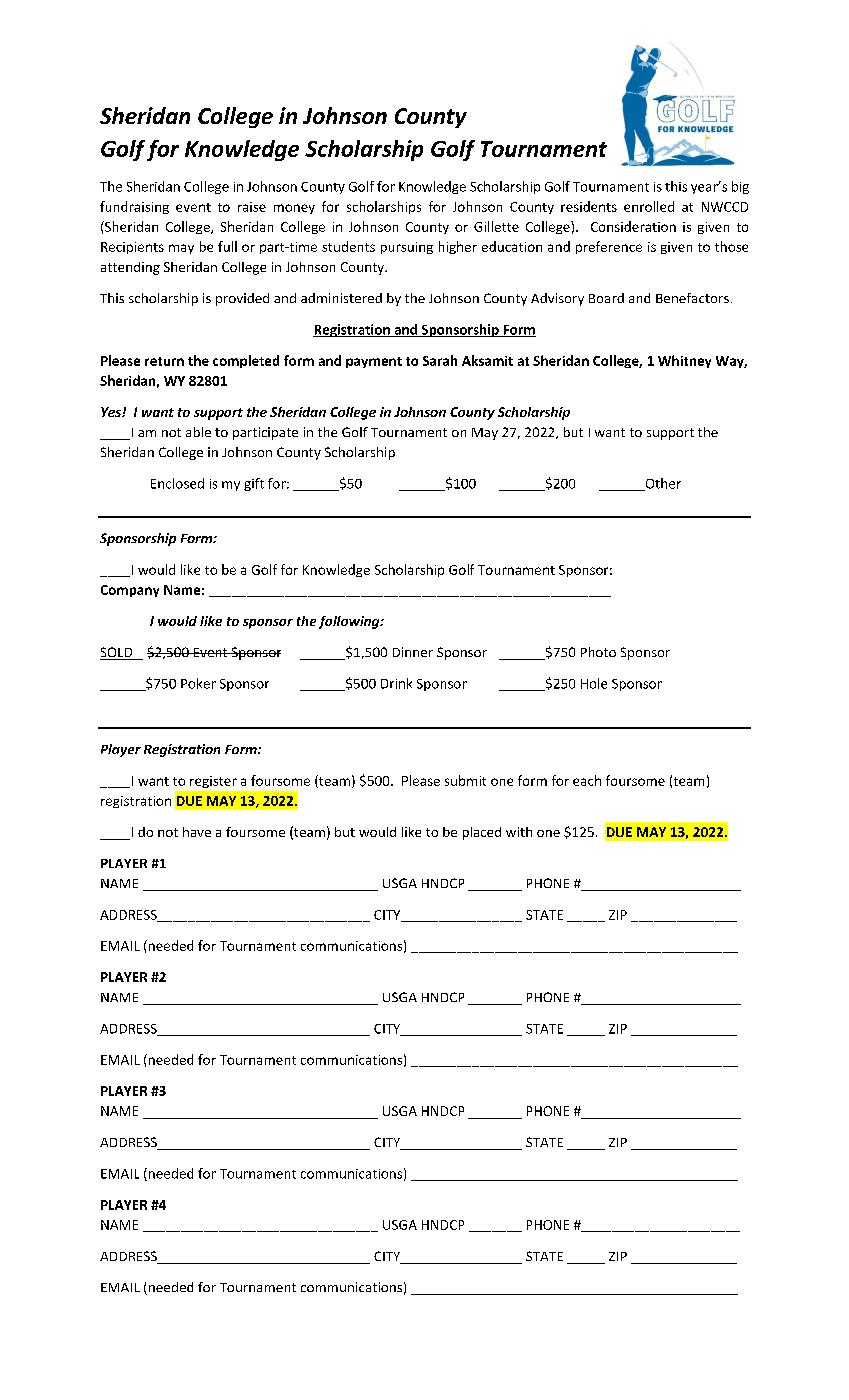 The width and height of the screenshot is (849, 1400). I want to click on fundraising, so click(134, 207).
